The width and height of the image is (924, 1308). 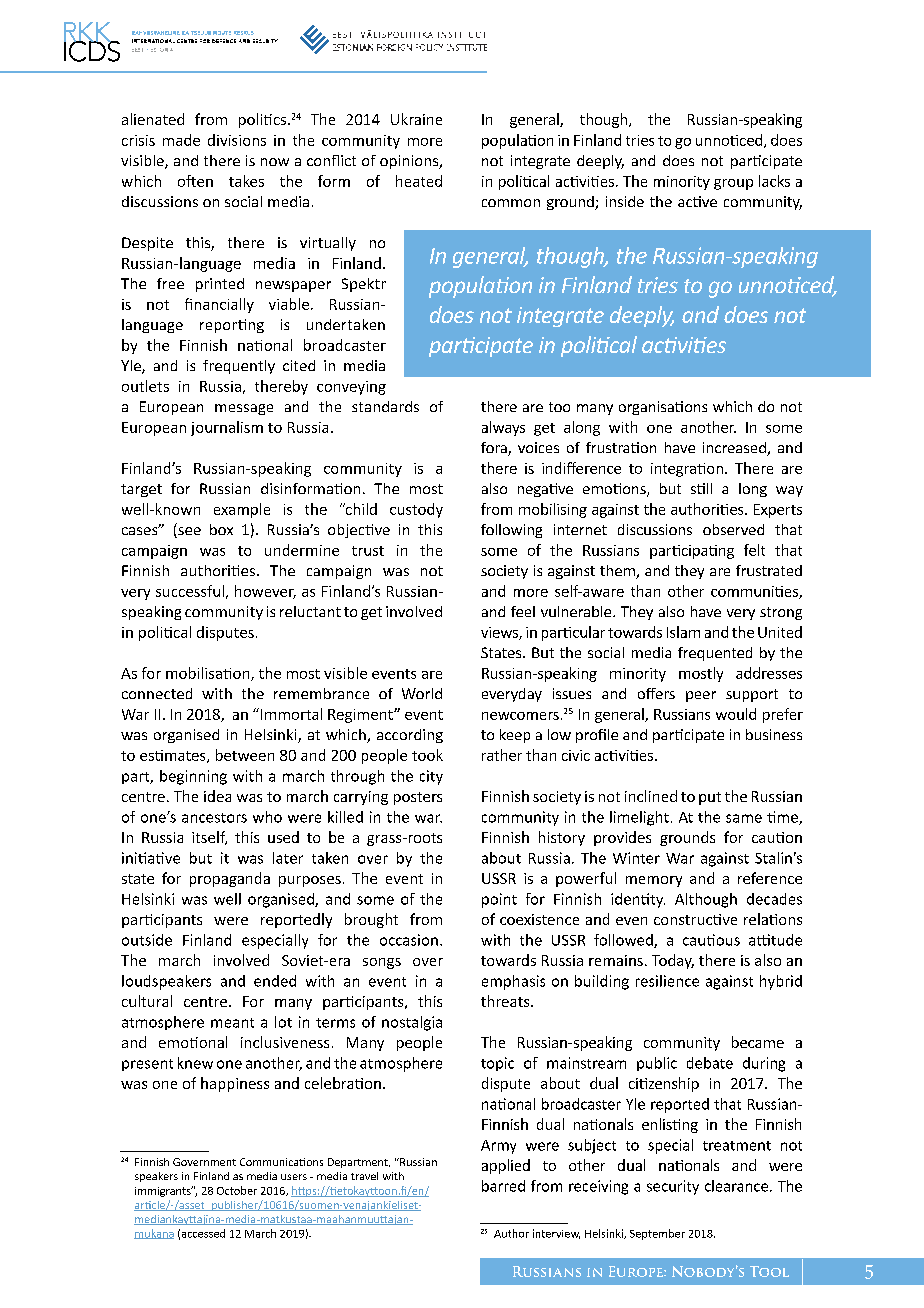 What do you see at coordinates (209, 674) in the image?
I see `mobilisation` at bounding box center [209, 674].
